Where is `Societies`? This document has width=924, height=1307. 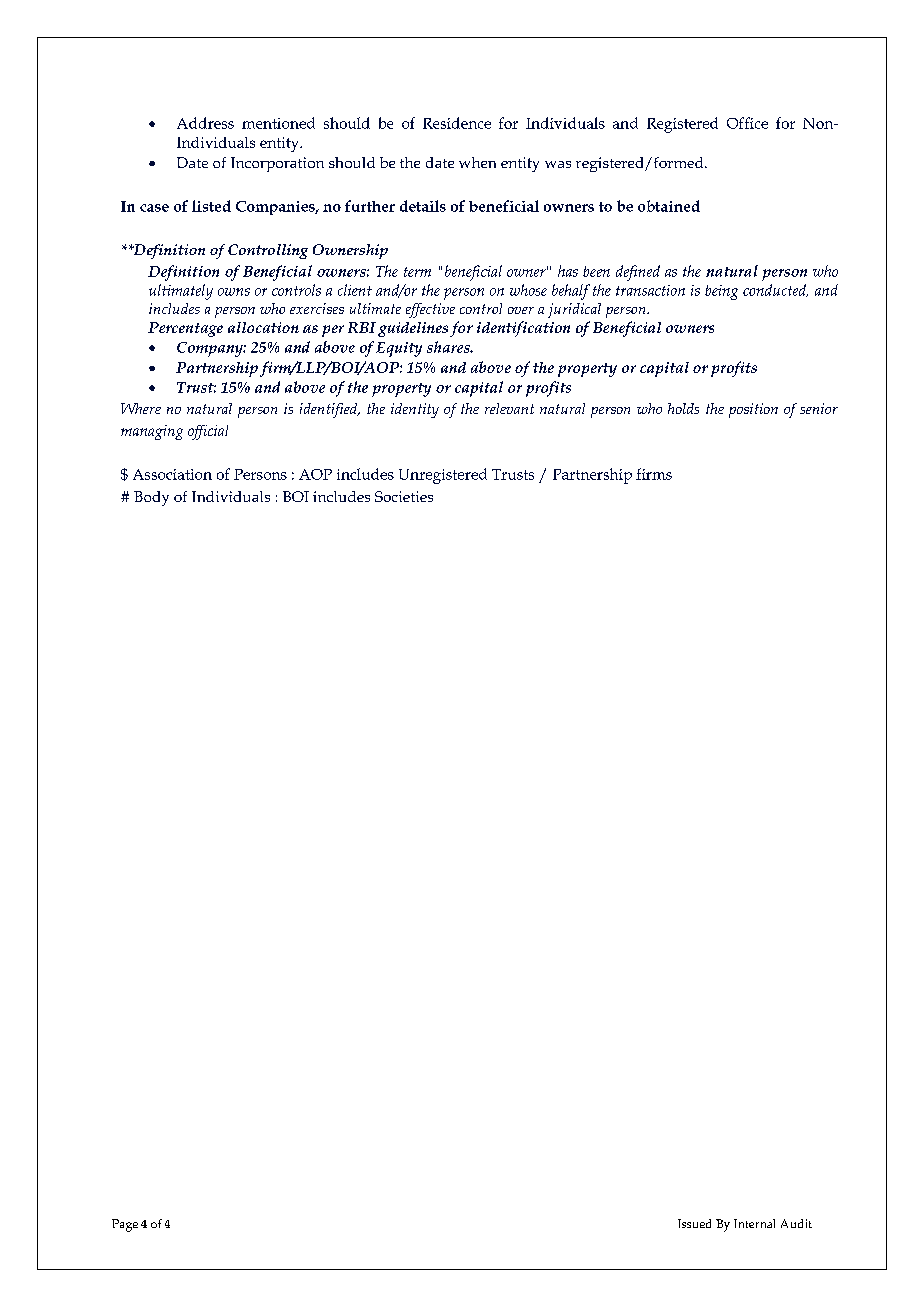
Societies is located at coordinates (404, 496).
